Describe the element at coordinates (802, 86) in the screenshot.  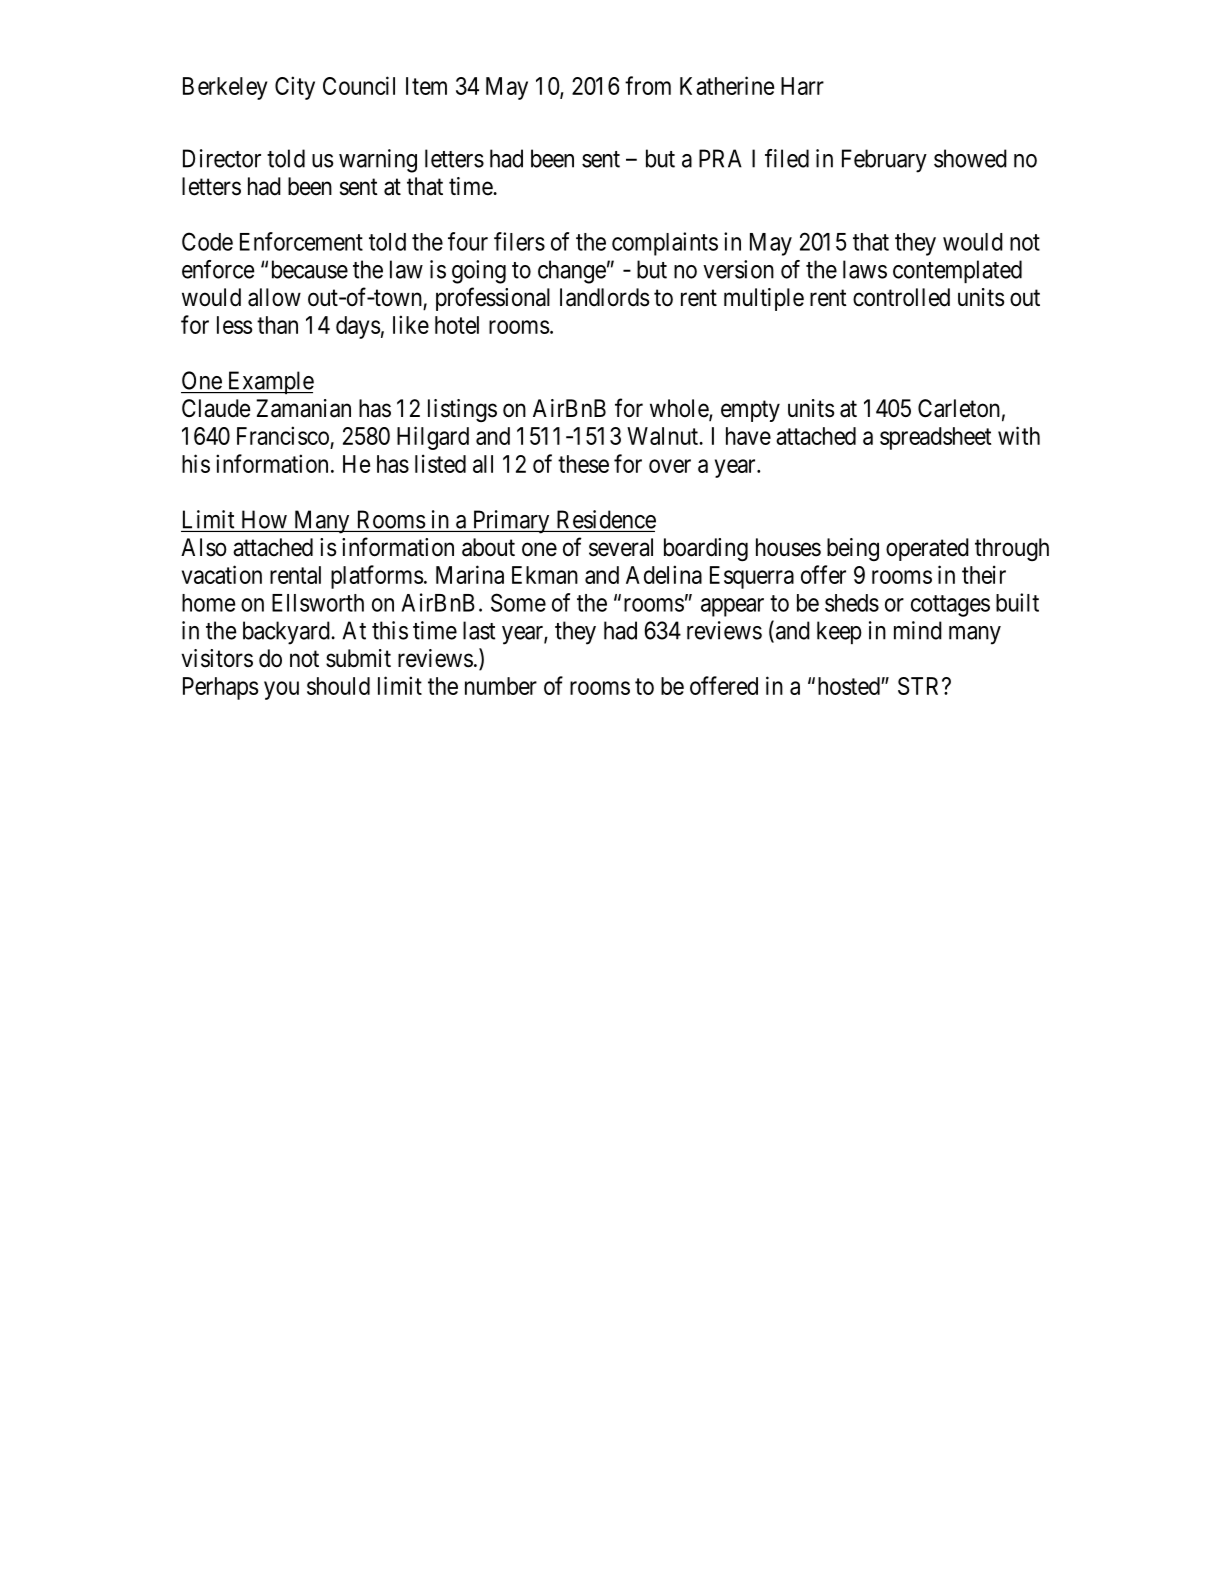
I see `Harr` at that location.
